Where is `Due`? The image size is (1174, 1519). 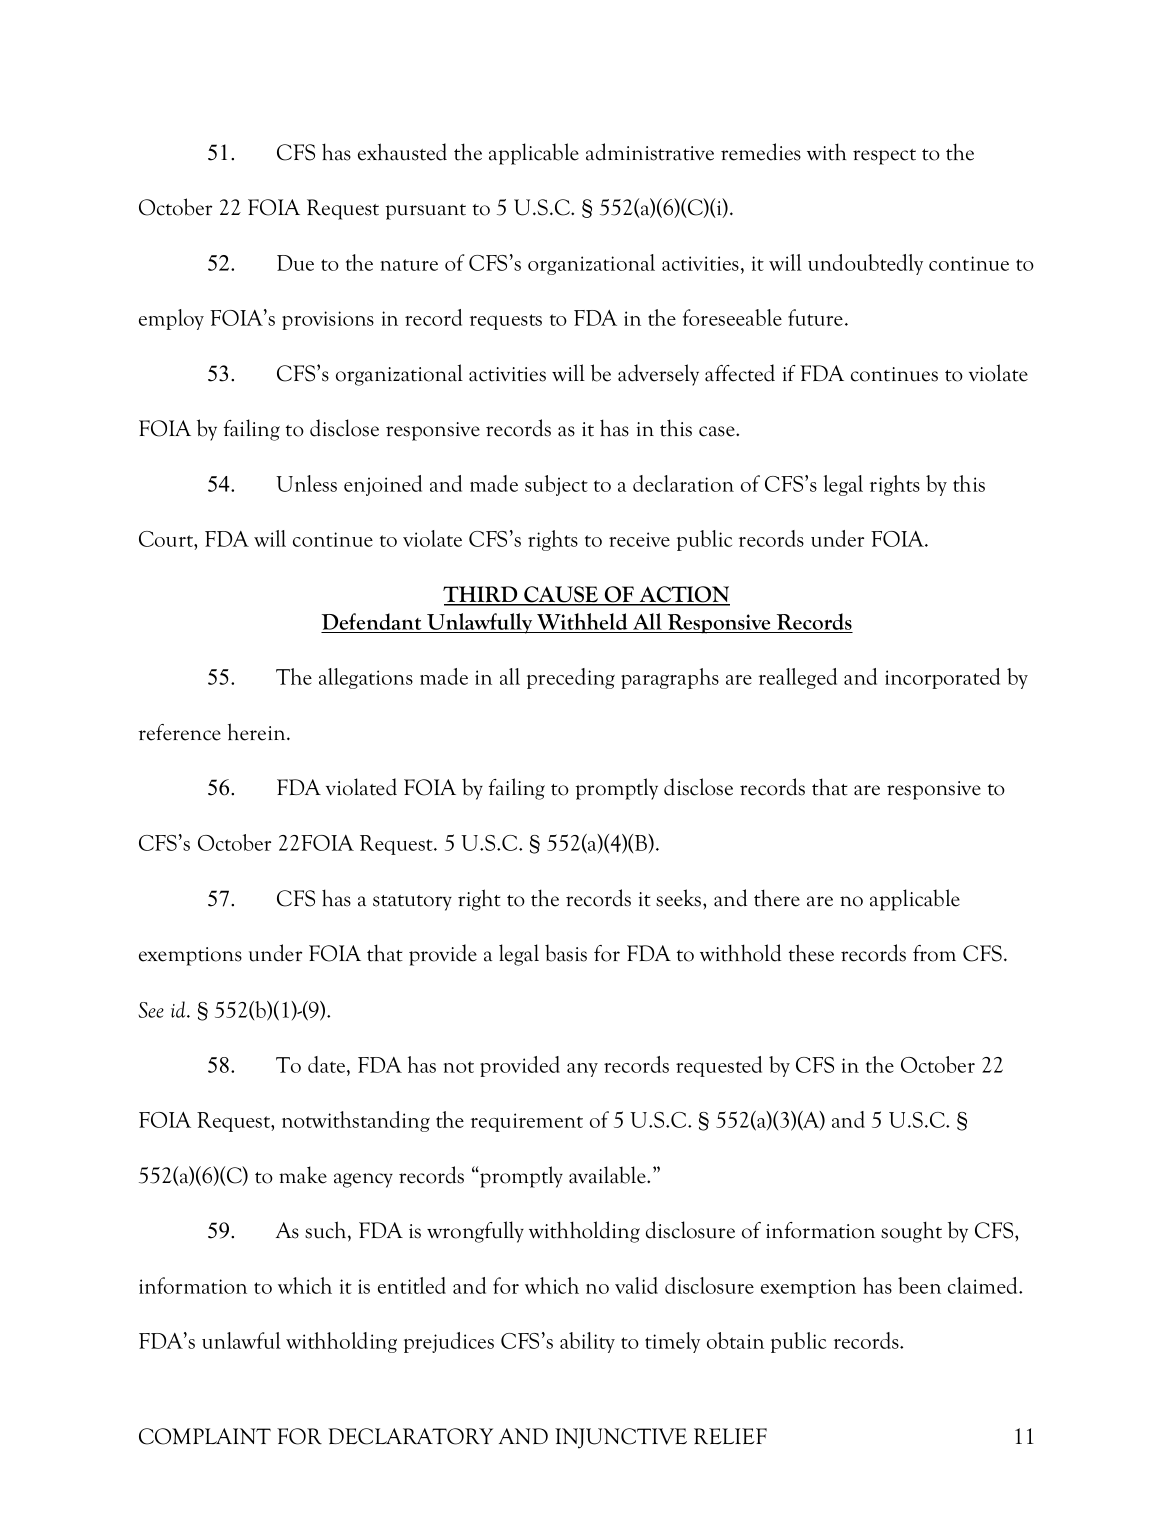
Due is located at coordinates (295, 263).
